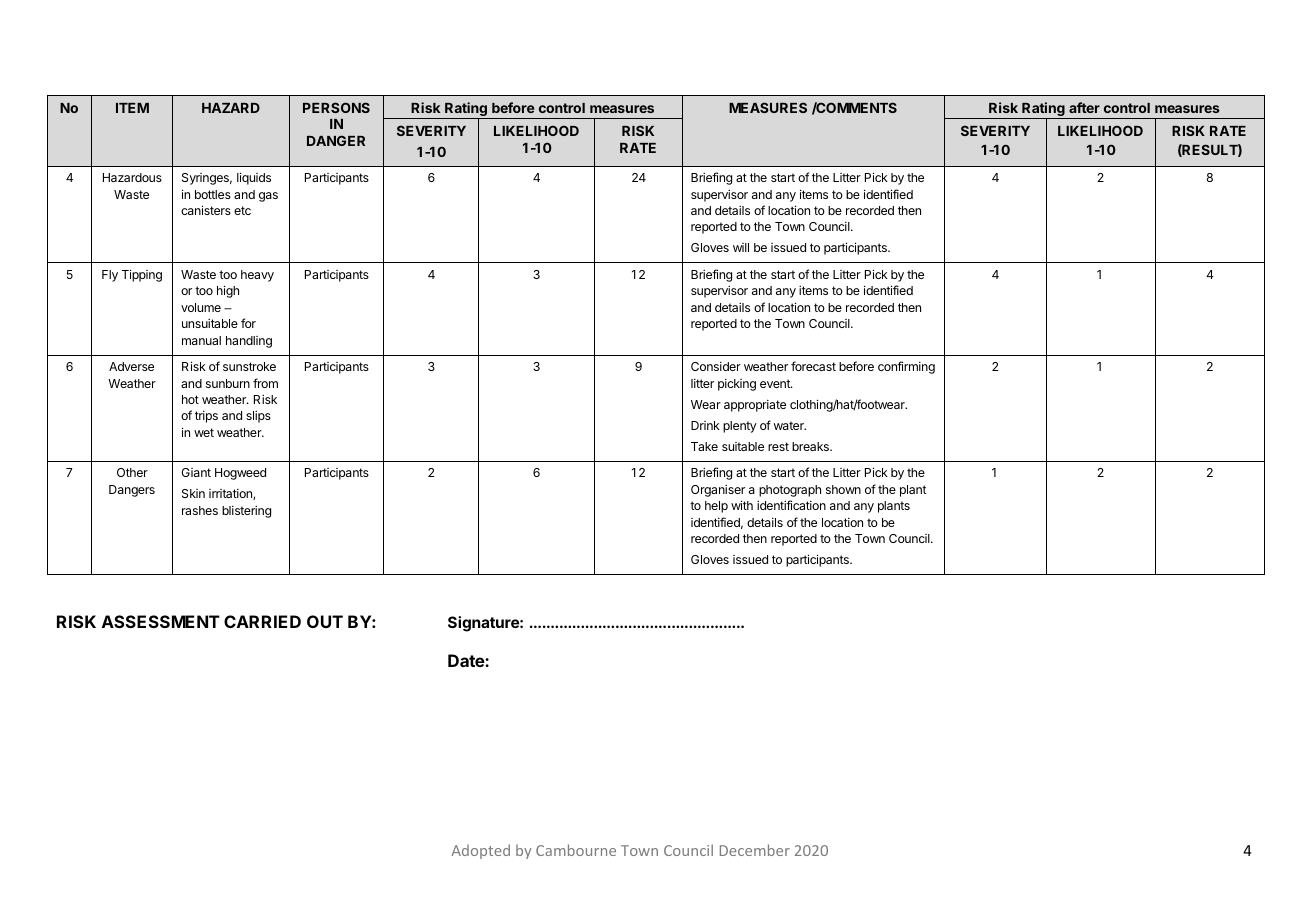  What do you see at coordinates (741, 247) in the screenshot?
I see `will` at bounding box center [741, 247].
